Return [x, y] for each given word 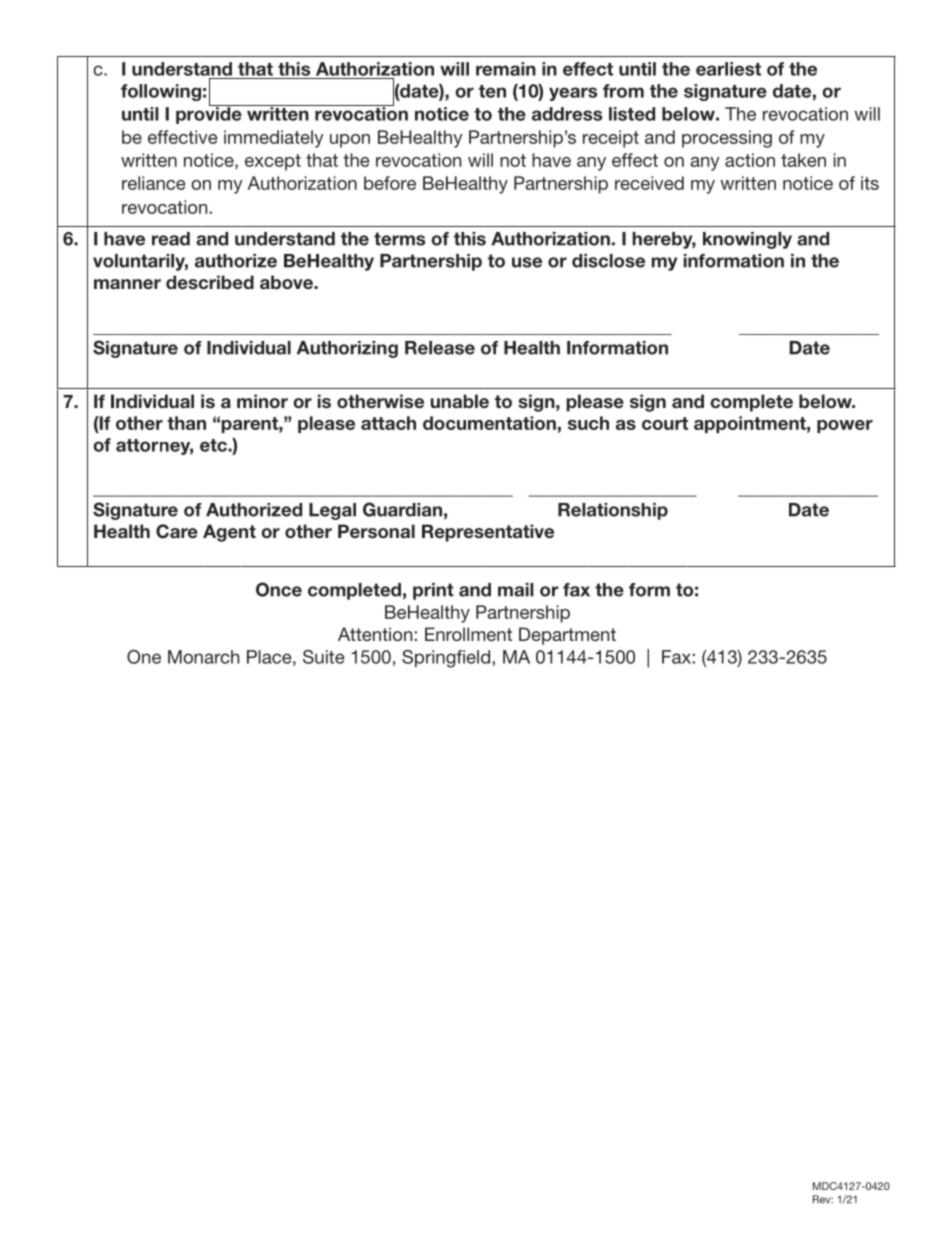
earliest [728, 69]
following [161, 92]
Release [440, 348]
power [845, 426]
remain [506, 69]
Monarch [203, 657]
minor [262, 401]
